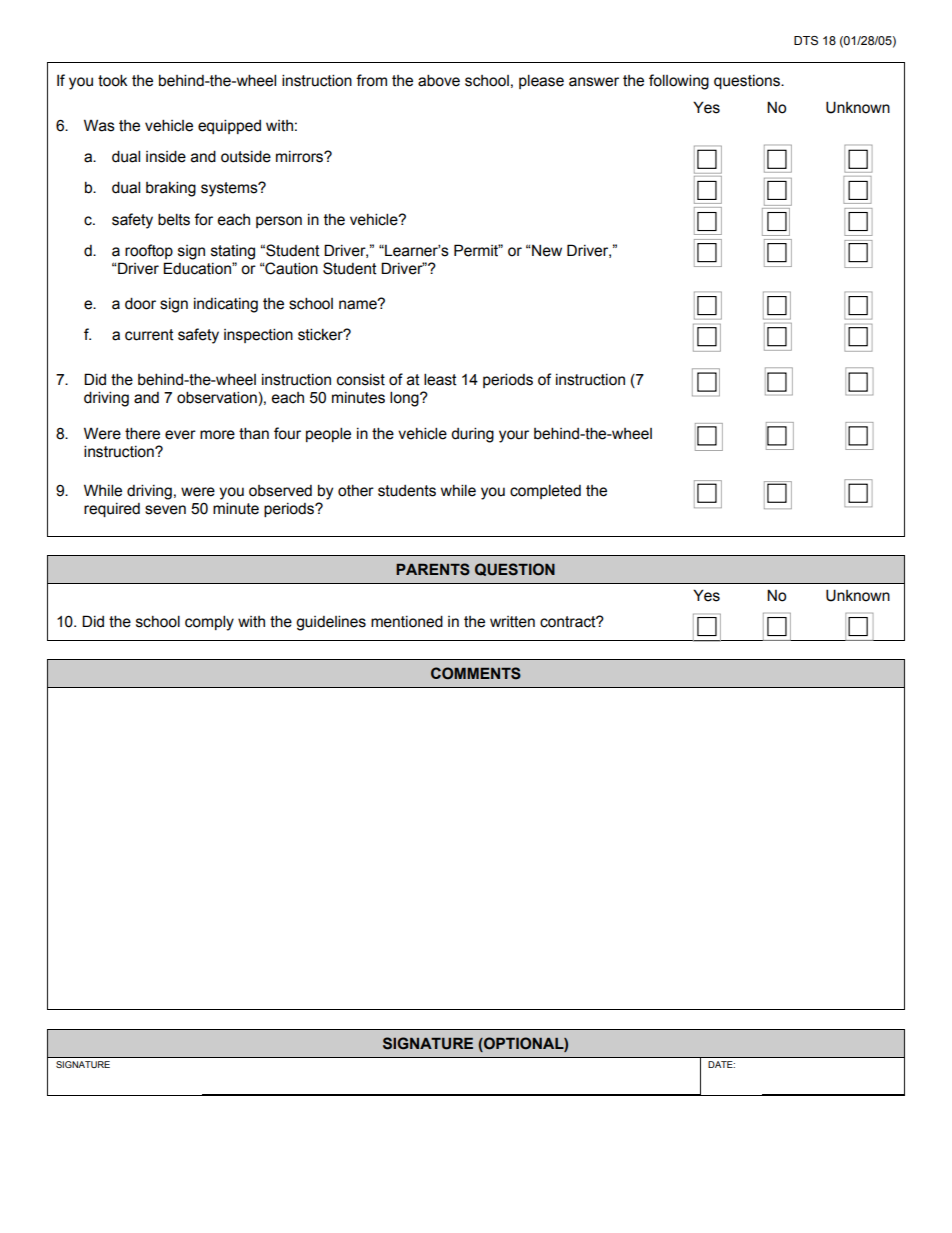 Image resolution: width=952 pixels, height=1233 pixels. Describe the element at coordinates (209, 623) in the image. I see `comply` at that location.
